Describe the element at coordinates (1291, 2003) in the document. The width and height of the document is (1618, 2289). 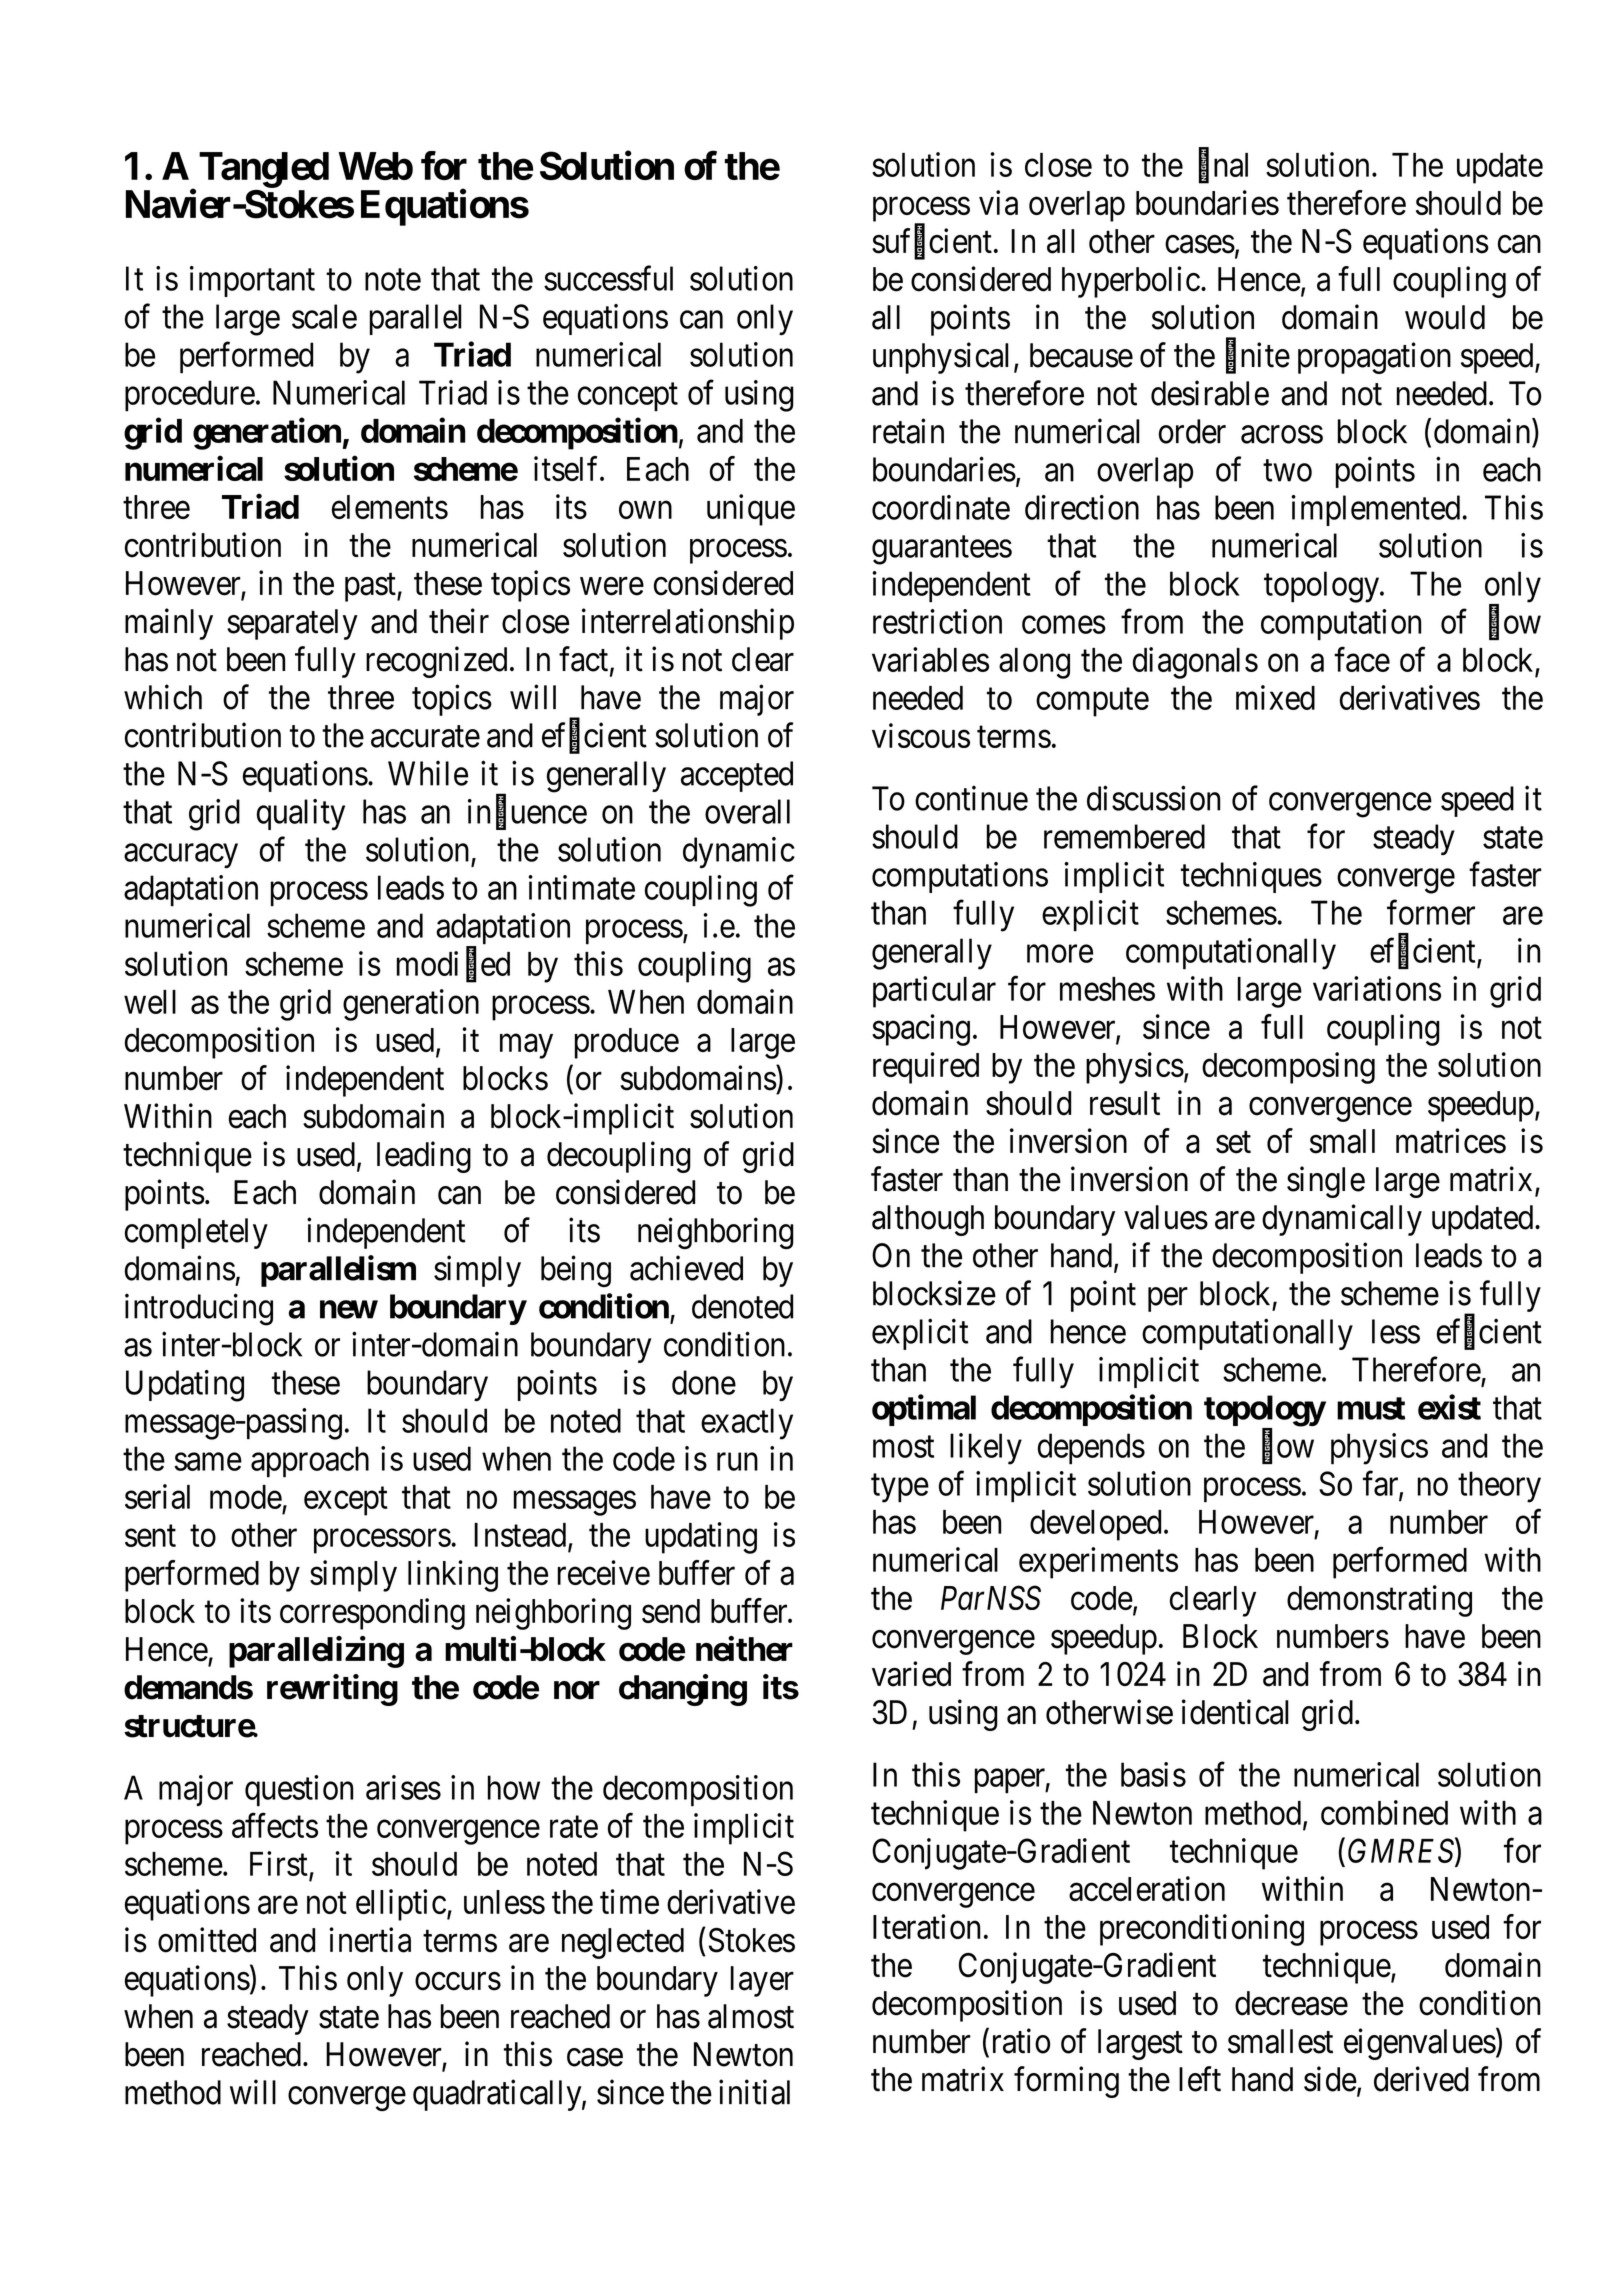
I see `decrease` at that location.
